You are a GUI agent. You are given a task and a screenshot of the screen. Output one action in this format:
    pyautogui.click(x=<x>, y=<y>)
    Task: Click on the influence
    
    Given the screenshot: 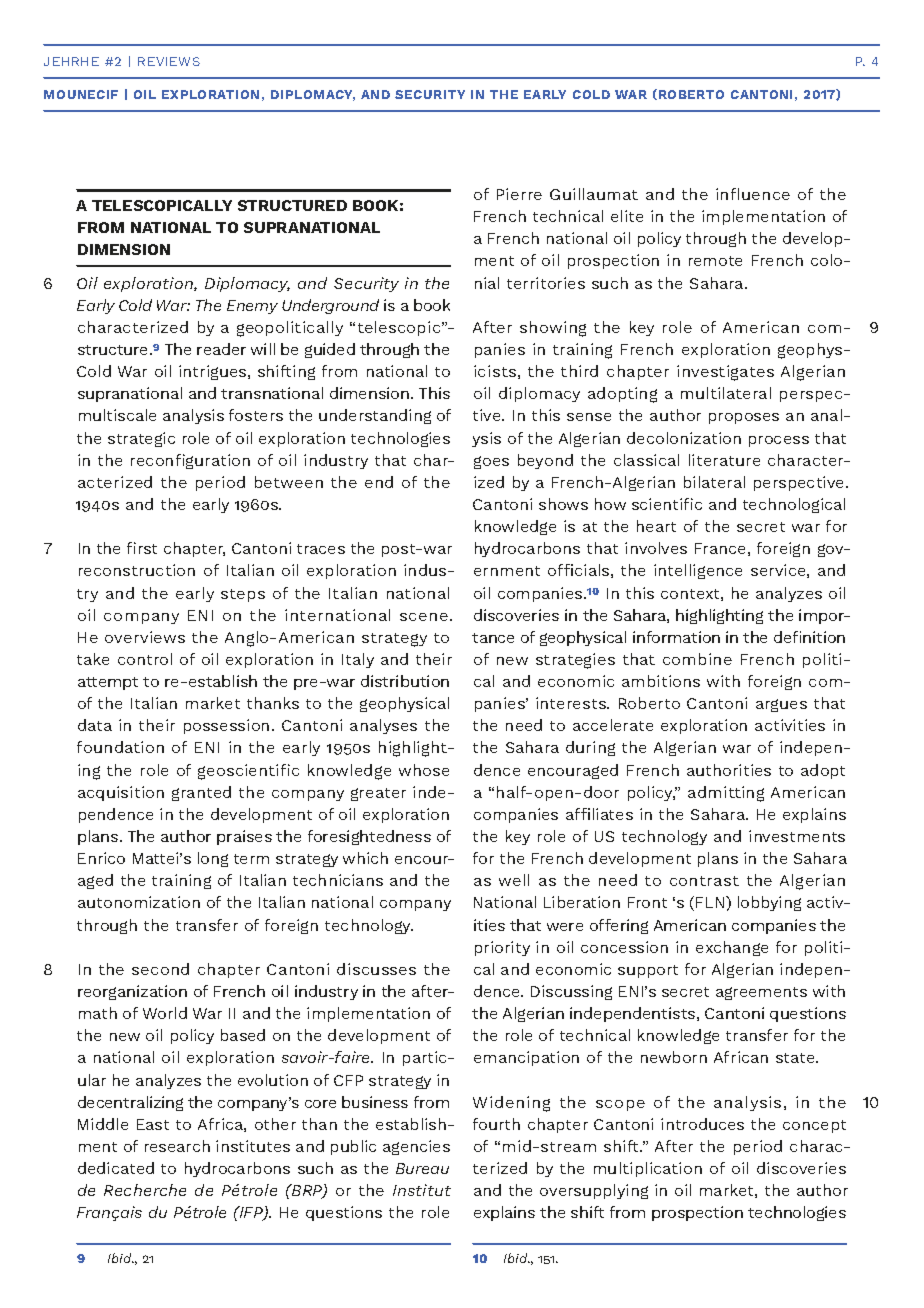 What is the action you would take?
    pyautogui.click(x=753, y=194)
